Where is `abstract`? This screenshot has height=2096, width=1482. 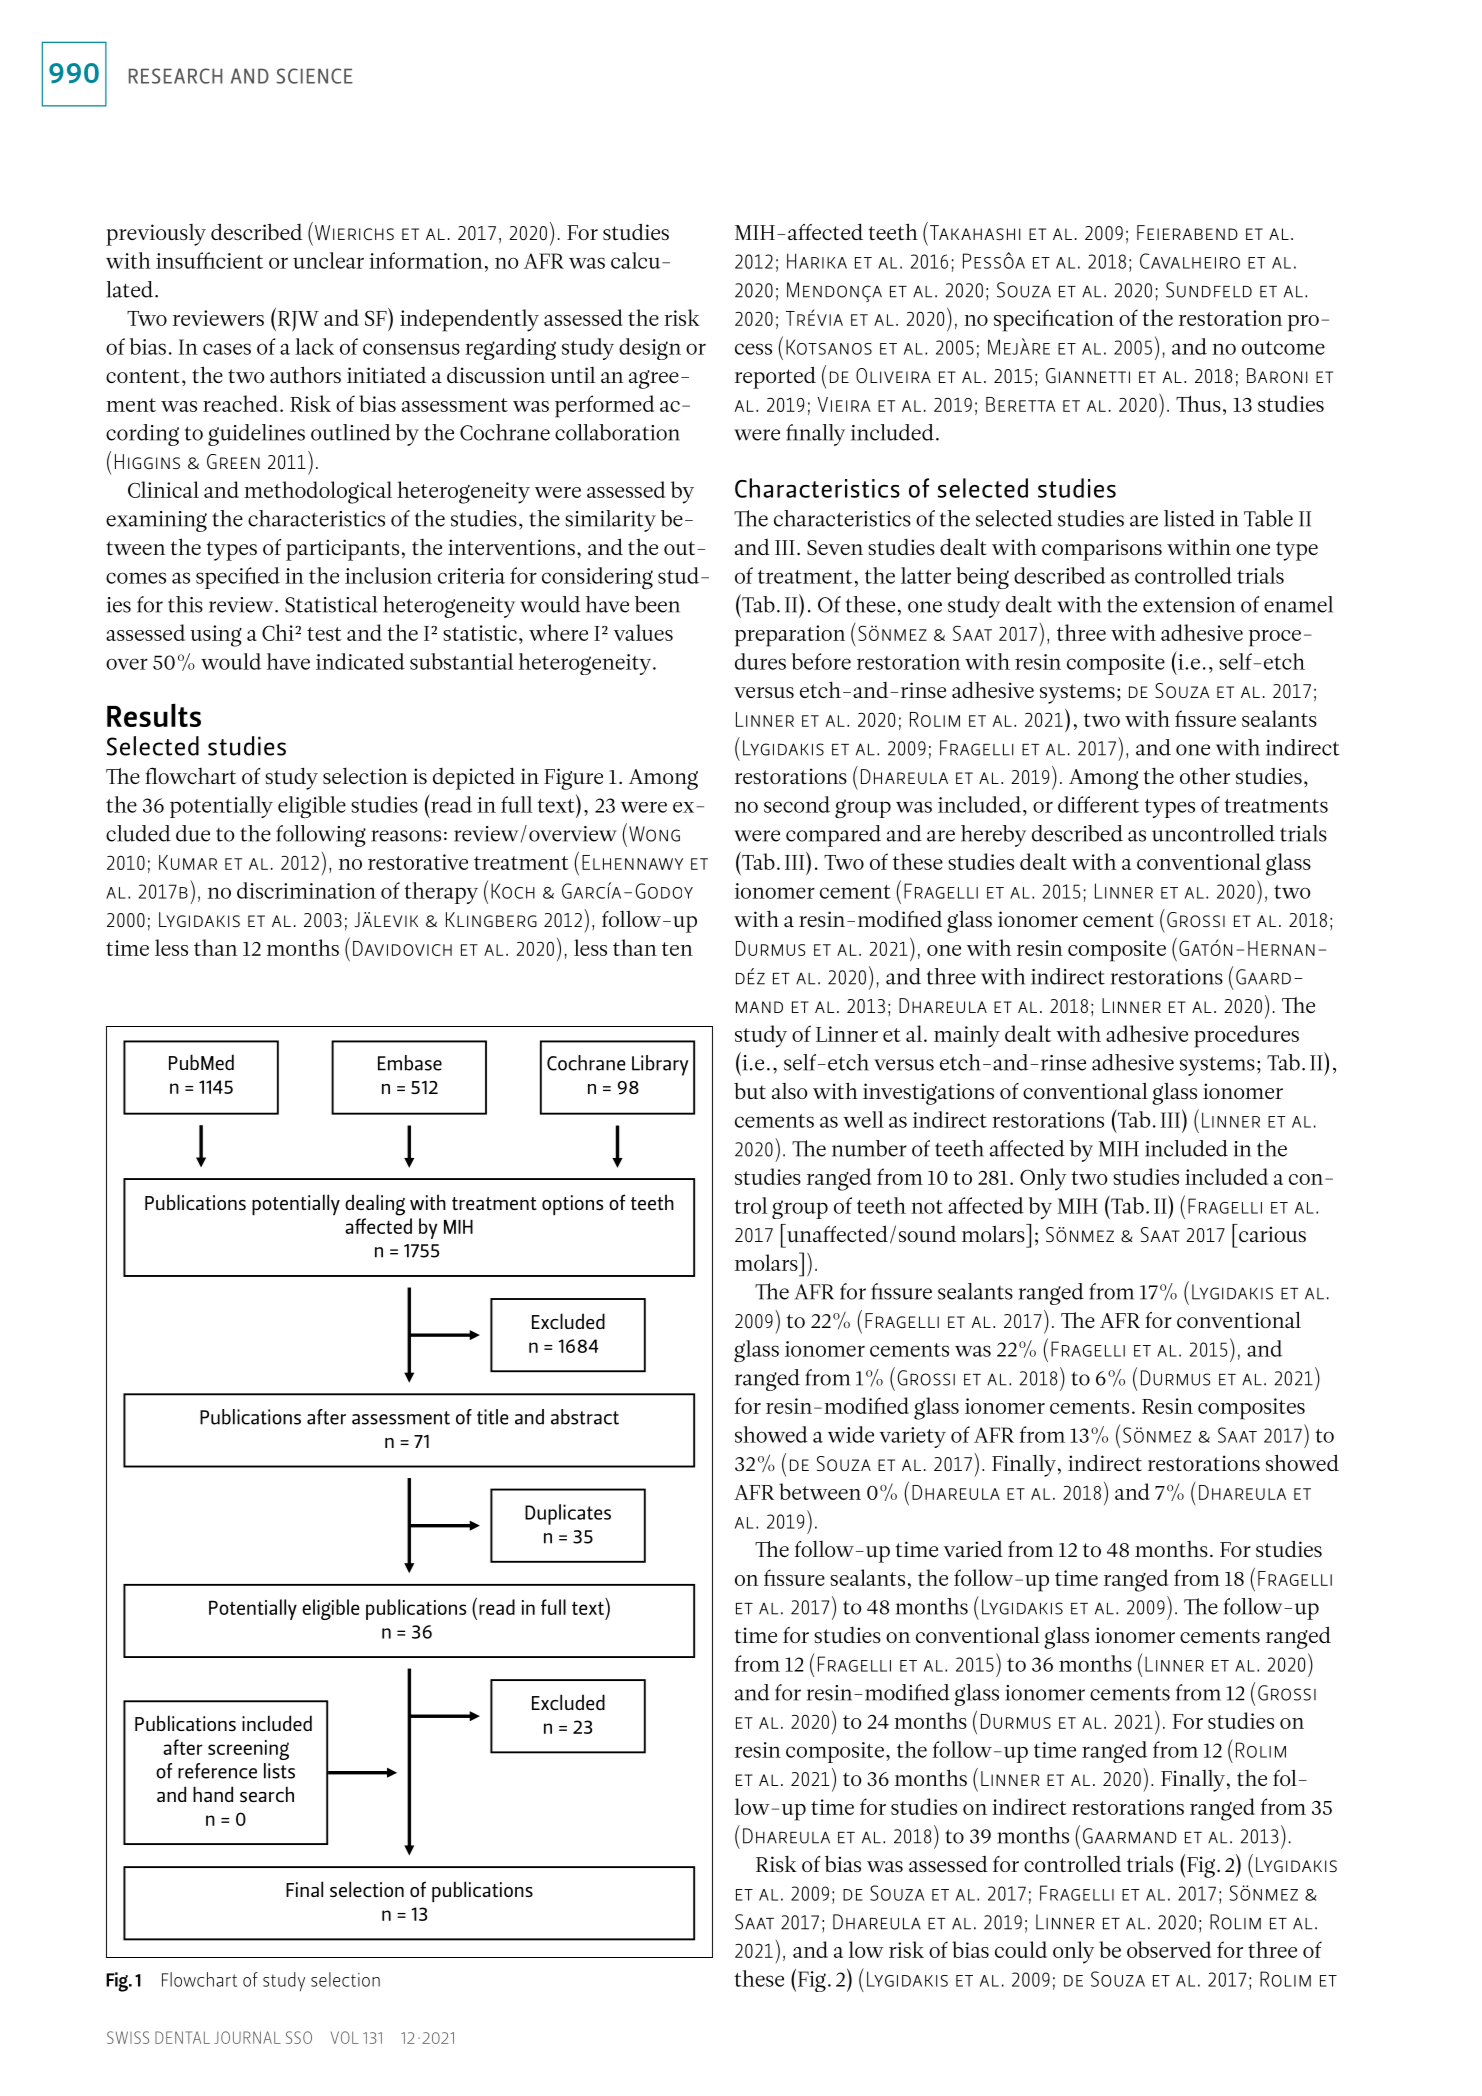
abstract is located at coordinates (585, 1417).
